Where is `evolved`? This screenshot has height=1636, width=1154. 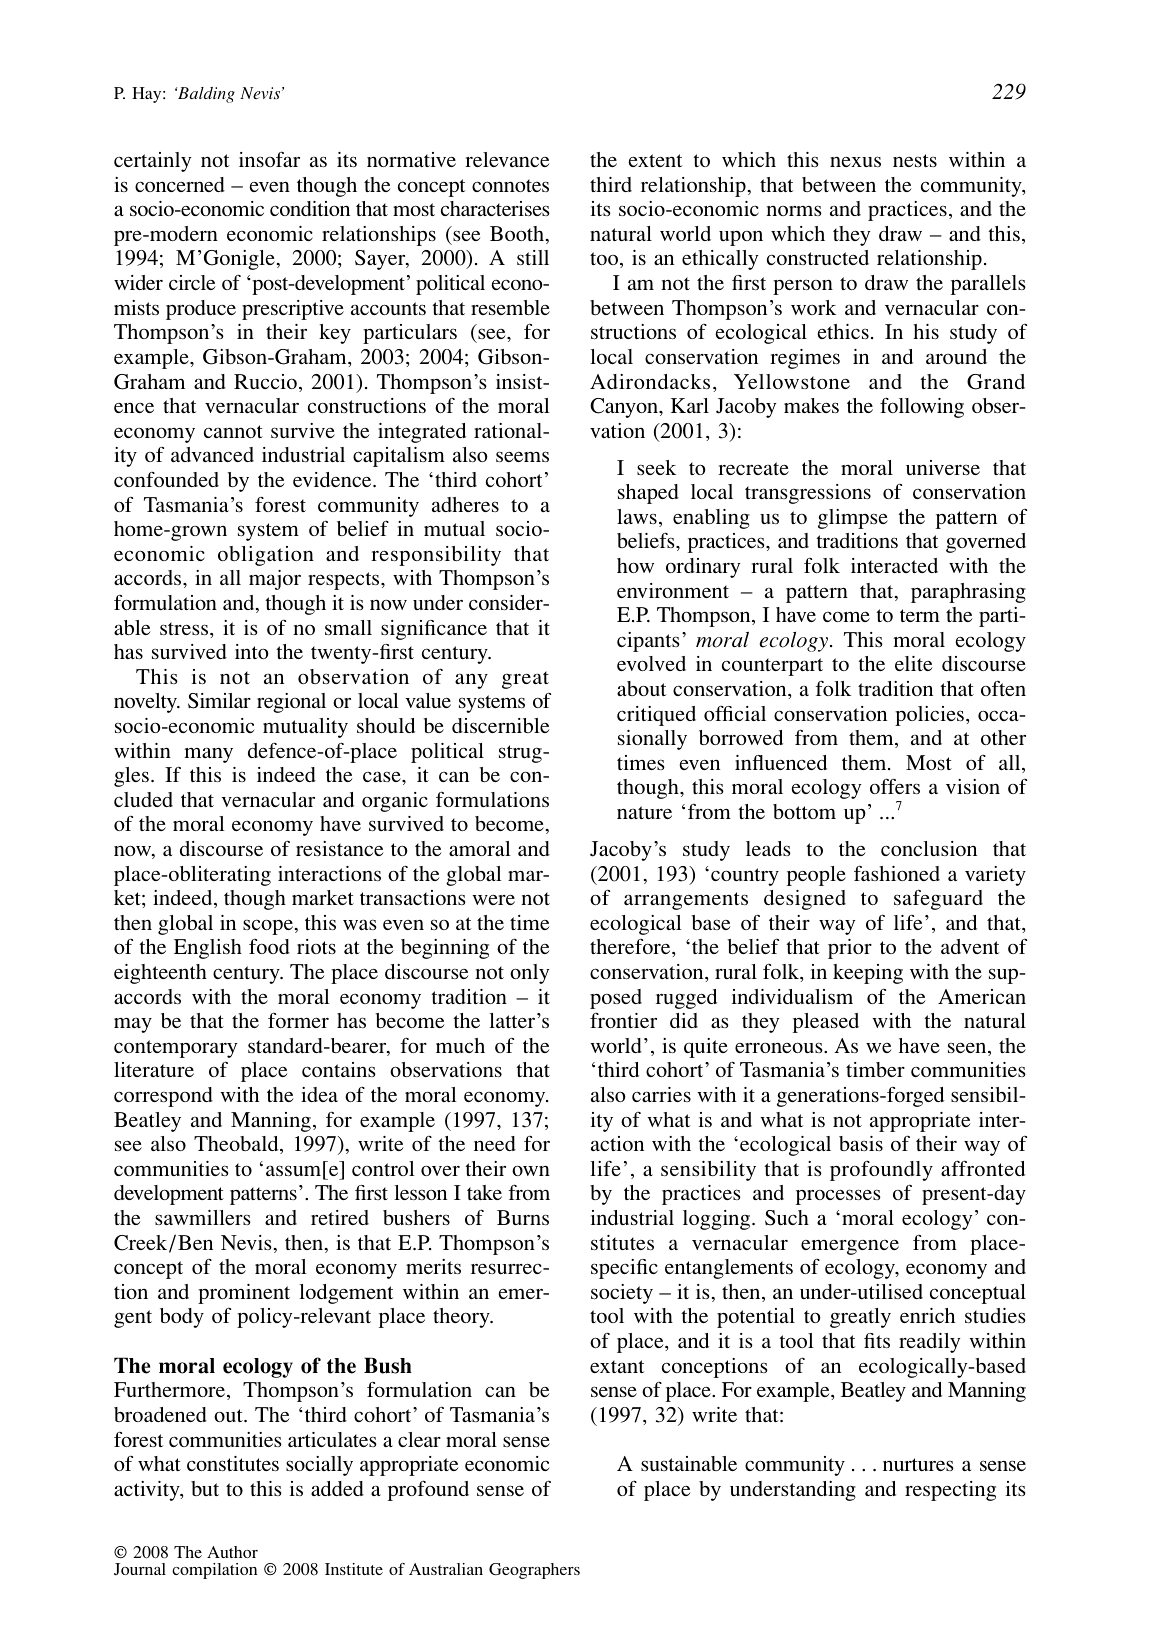 evolved is located at coordinates (651, 663).
